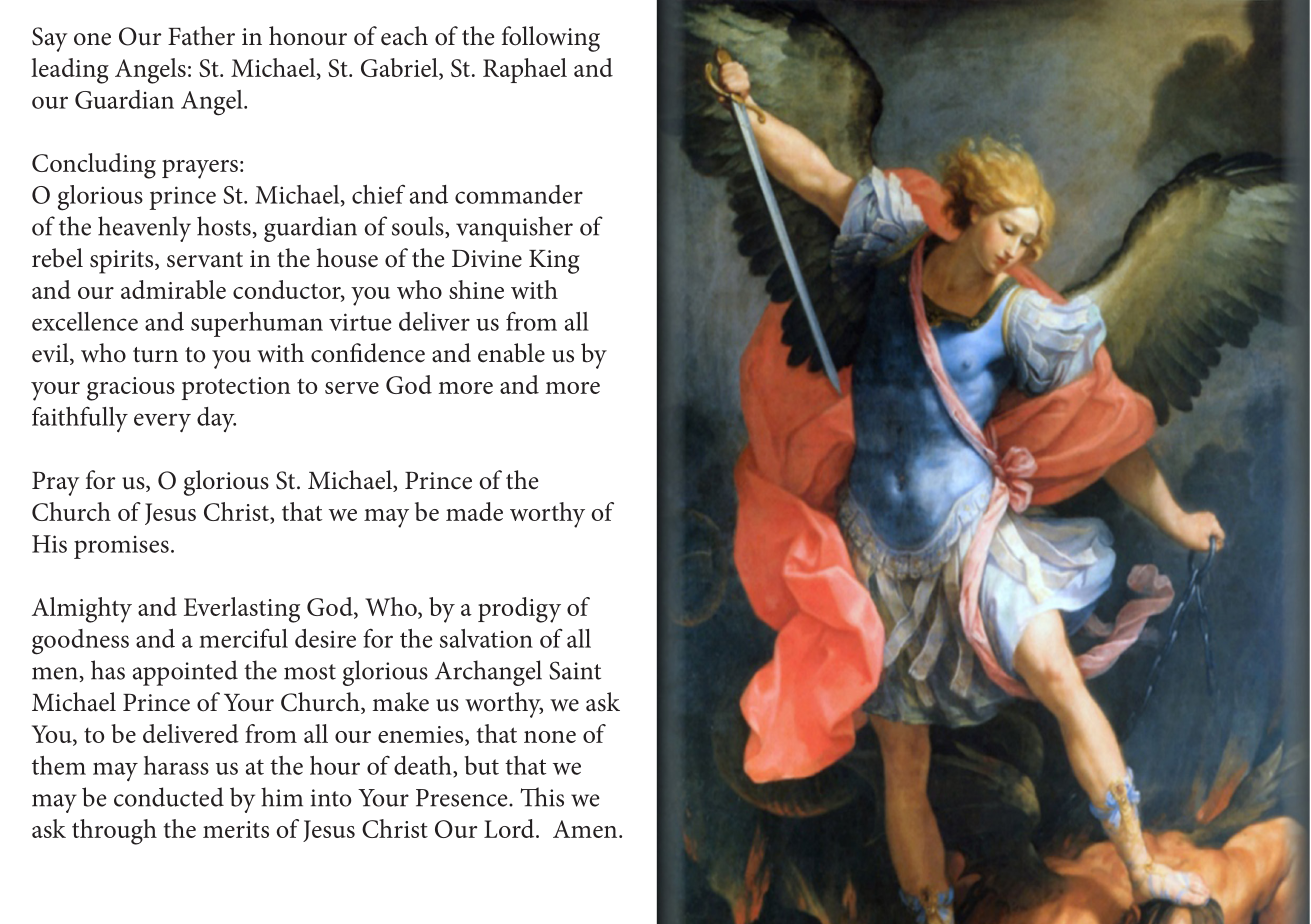  I want to click on honour, so click(308, 36).
